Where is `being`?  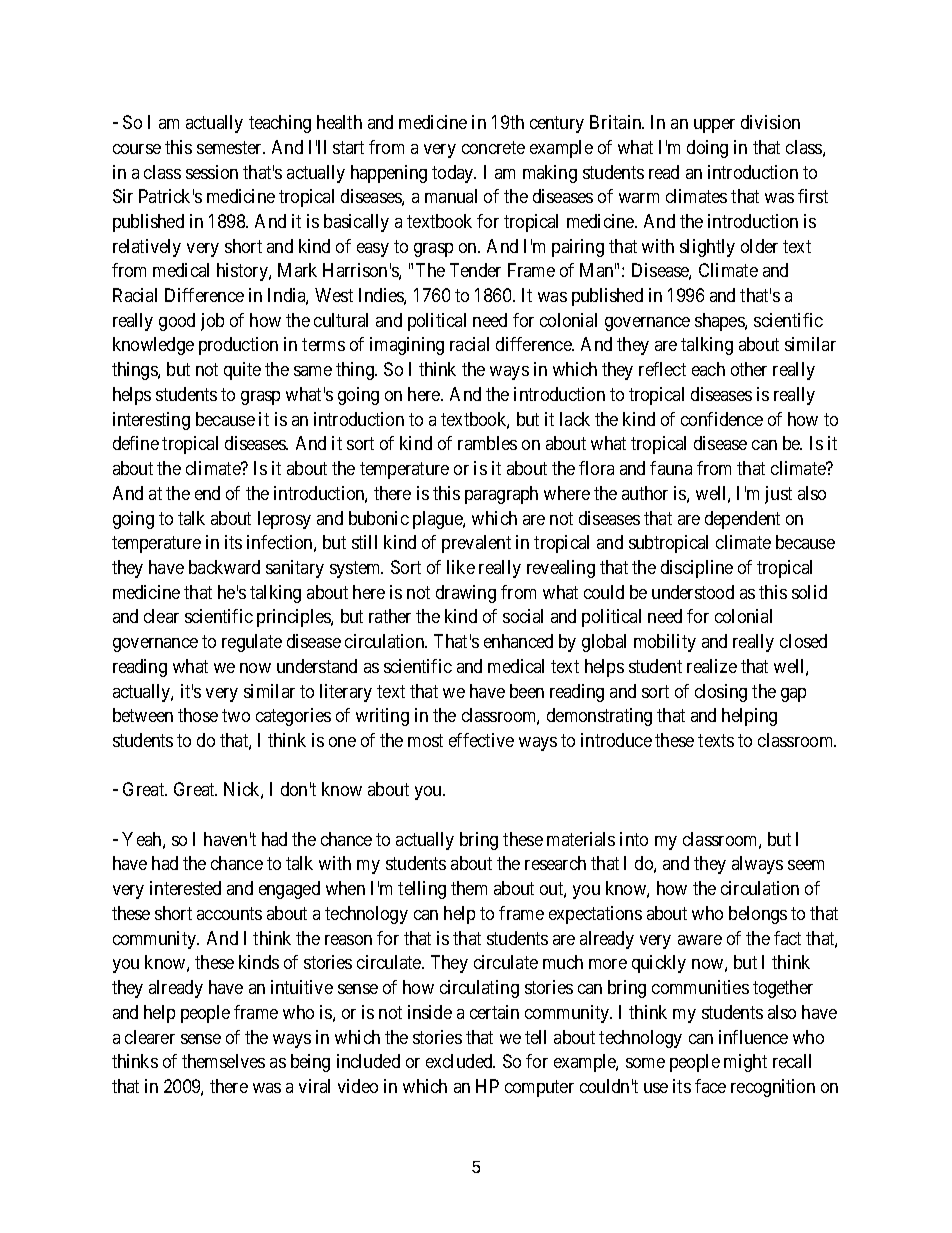 being is located at coordinates (310, 1063).
